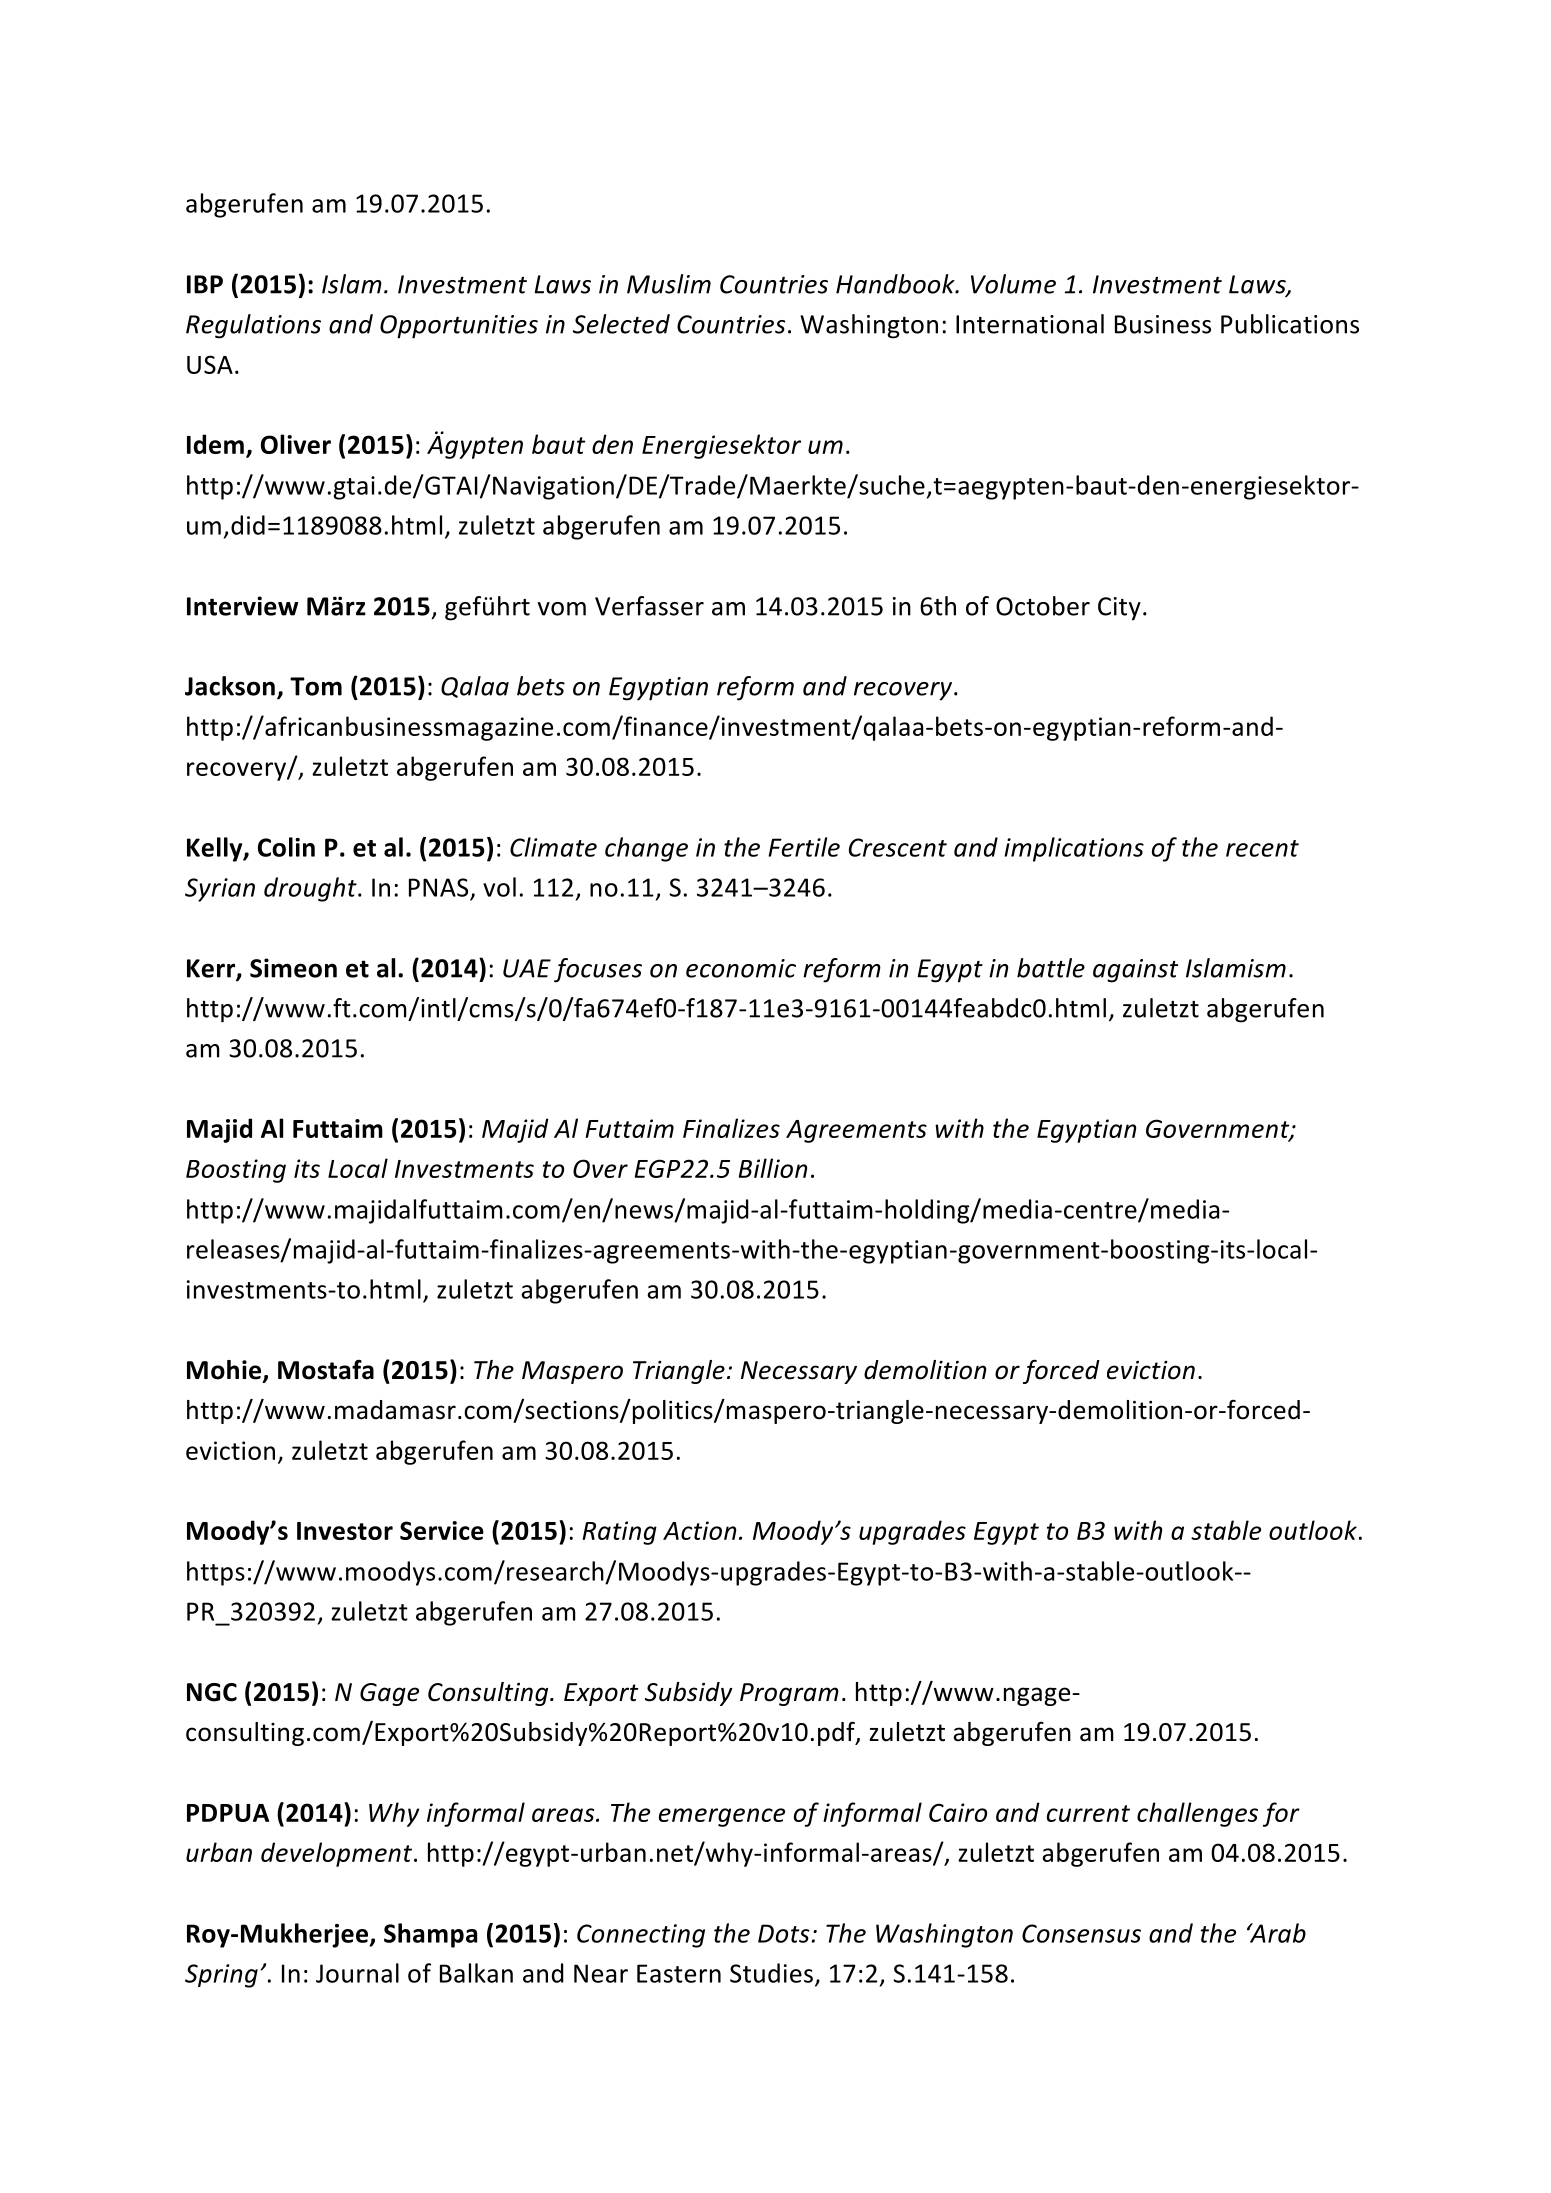  Describe the element at coordinates (699, 1530) in the image. I see `Action` at that location.
